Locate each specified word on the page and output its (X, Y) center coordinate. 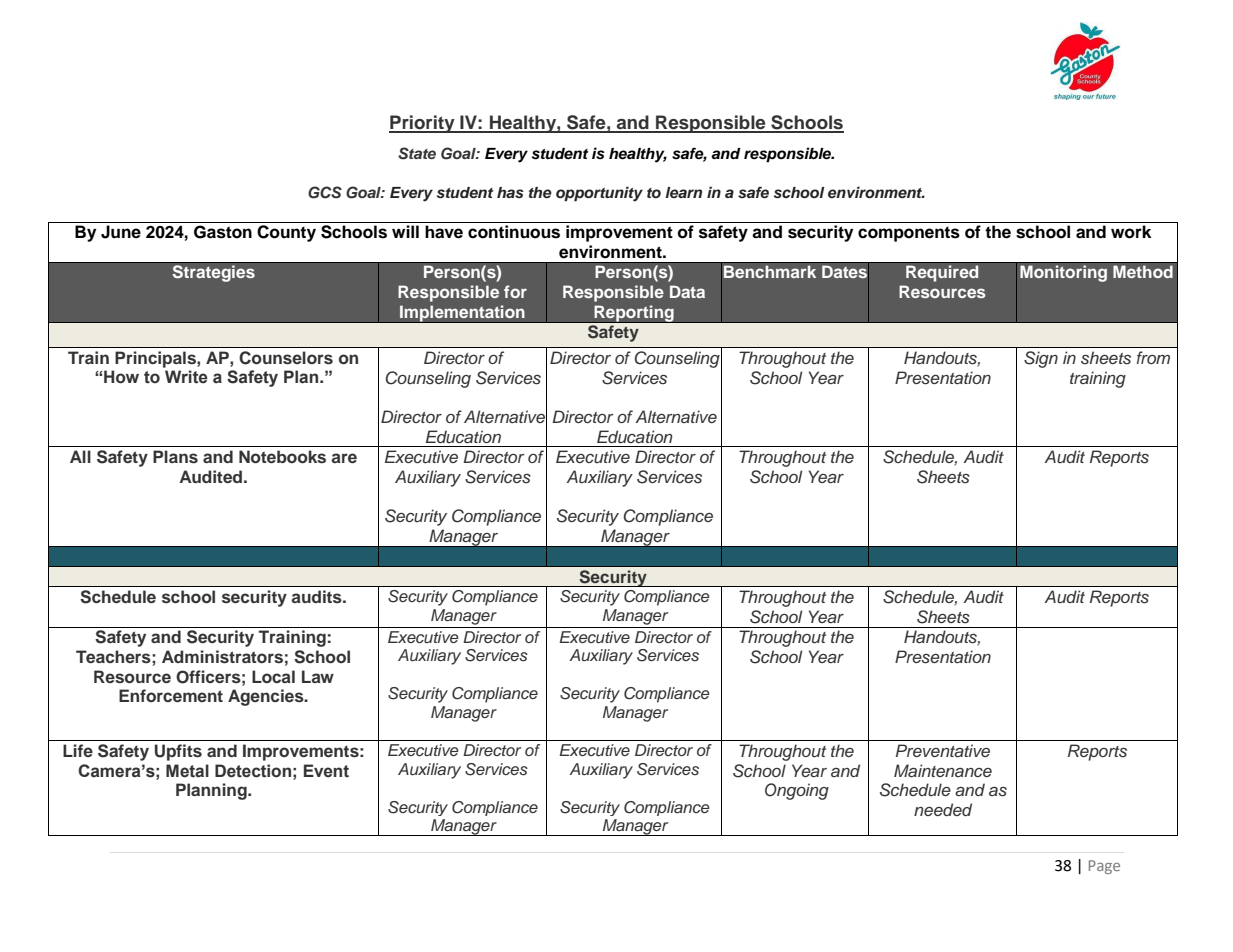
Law (318, 676)
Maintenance (943, 770)
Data (687, 291)
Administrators (222, 657)
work (1131, 232)
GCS (325, 192)
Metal (187, 771)
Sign (1041, 359)
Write (186, 377)
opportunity (599, 194)
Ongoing (797, 791)
